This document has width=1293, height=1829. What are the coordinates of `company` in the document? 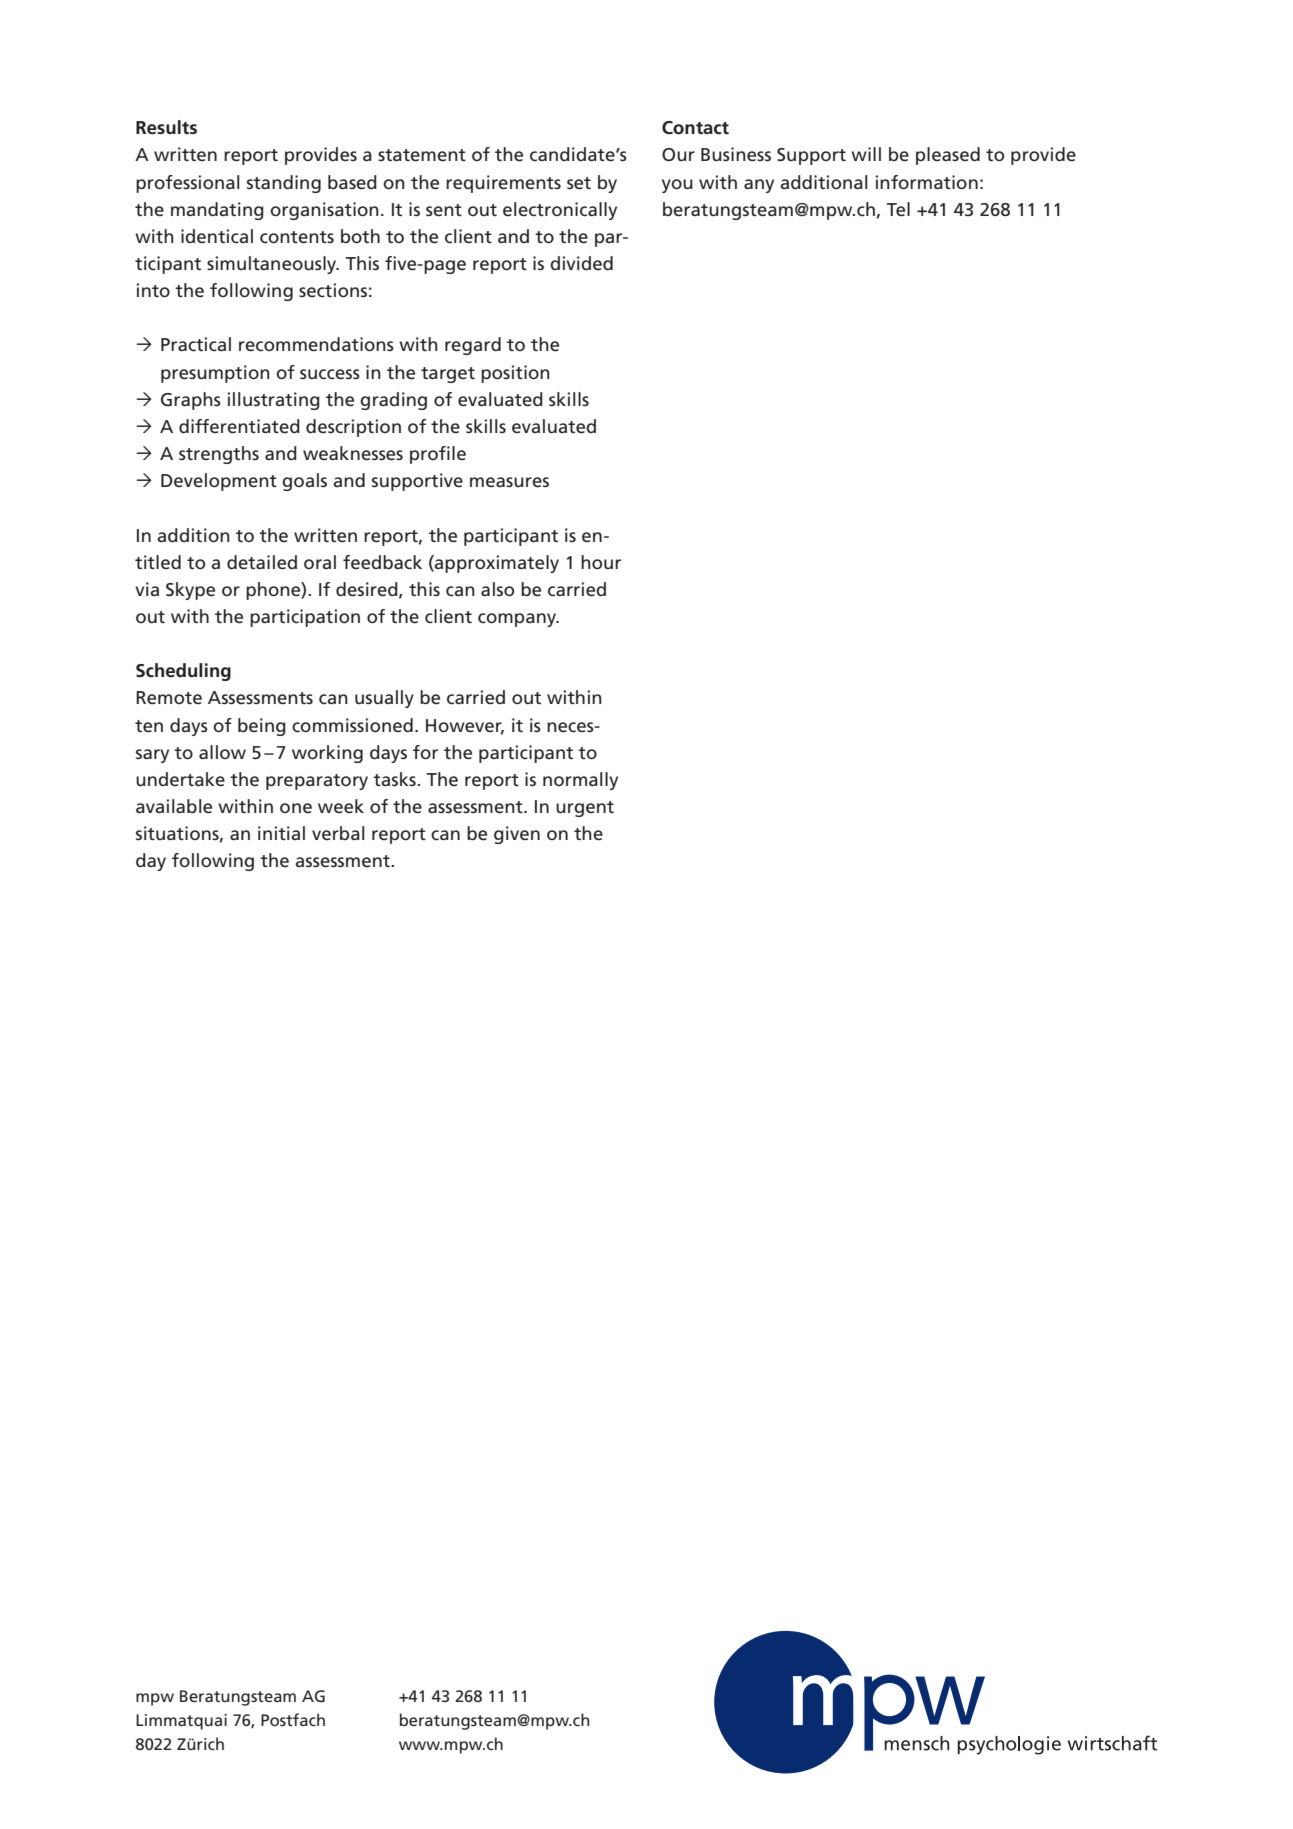 It's located at (518, 620).
